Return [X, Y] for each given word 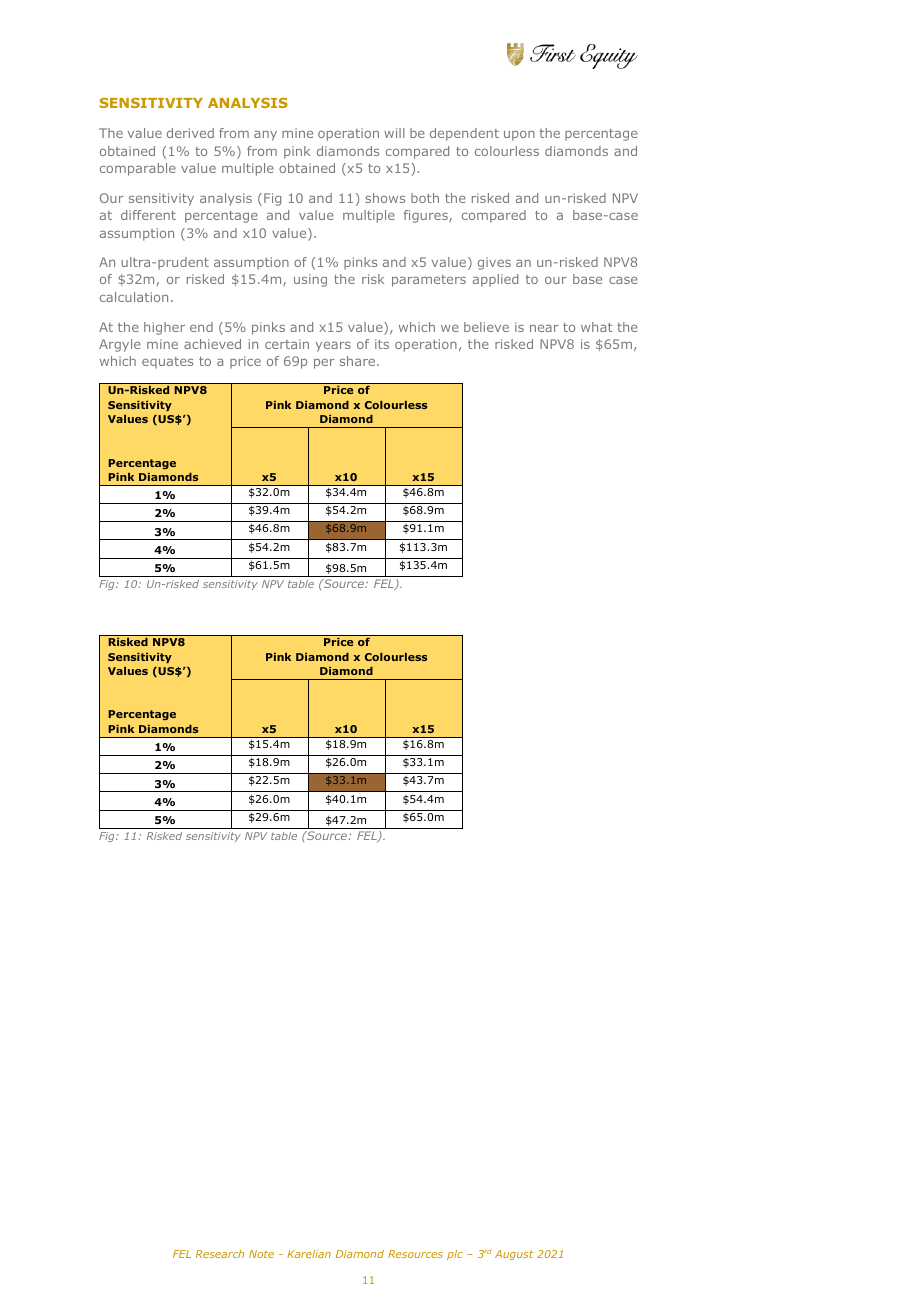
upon [519, 135]
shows [385, 198]
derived [190, 133]
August [514, 1255]
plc [455, 1255]
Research [220, 1254]
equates [167, 363]
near [544, 328]
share [359, 361]
